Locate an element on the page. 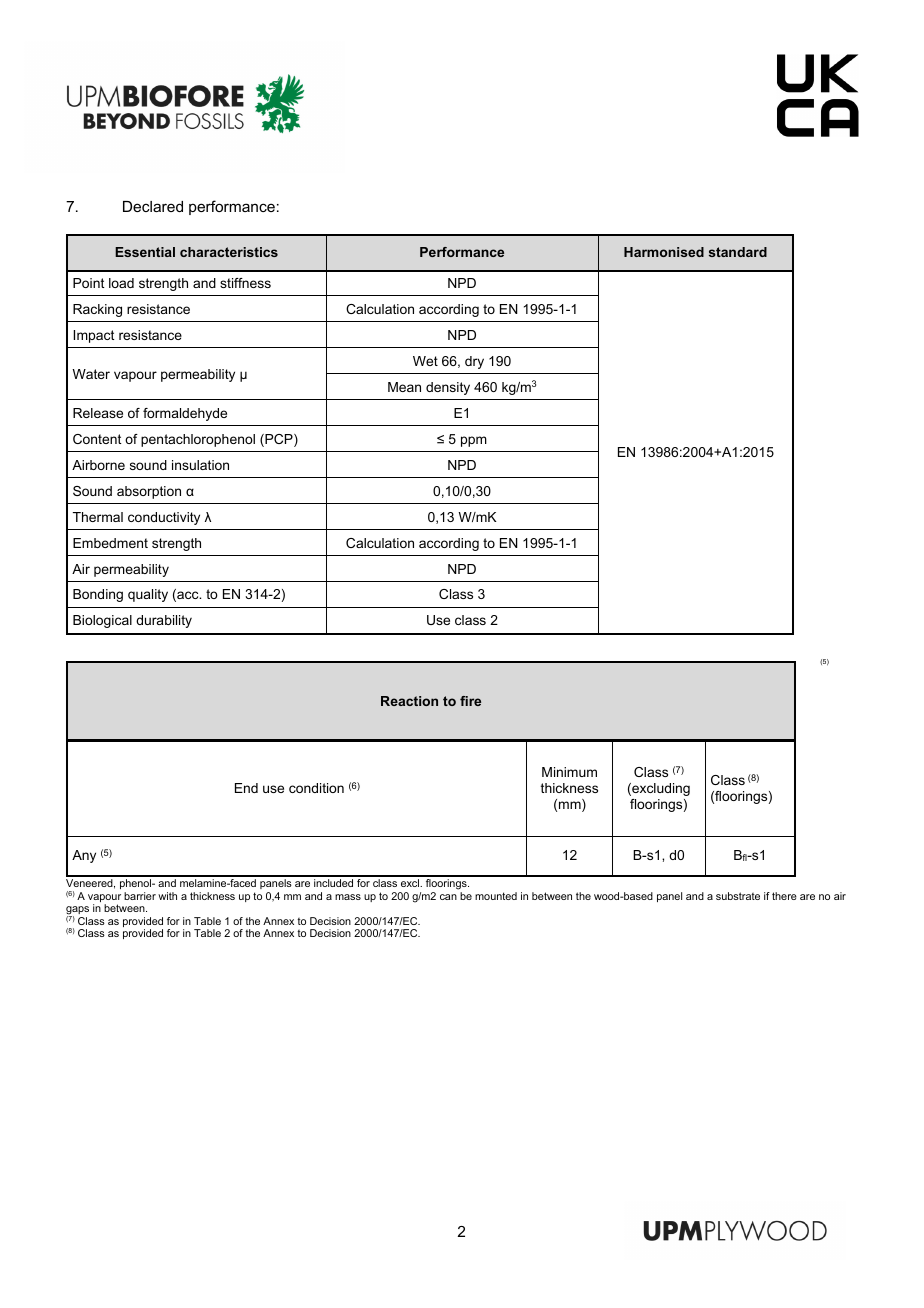 The width and height of the document is (924, 1308). Declared is located at coordinates (153, 206).
